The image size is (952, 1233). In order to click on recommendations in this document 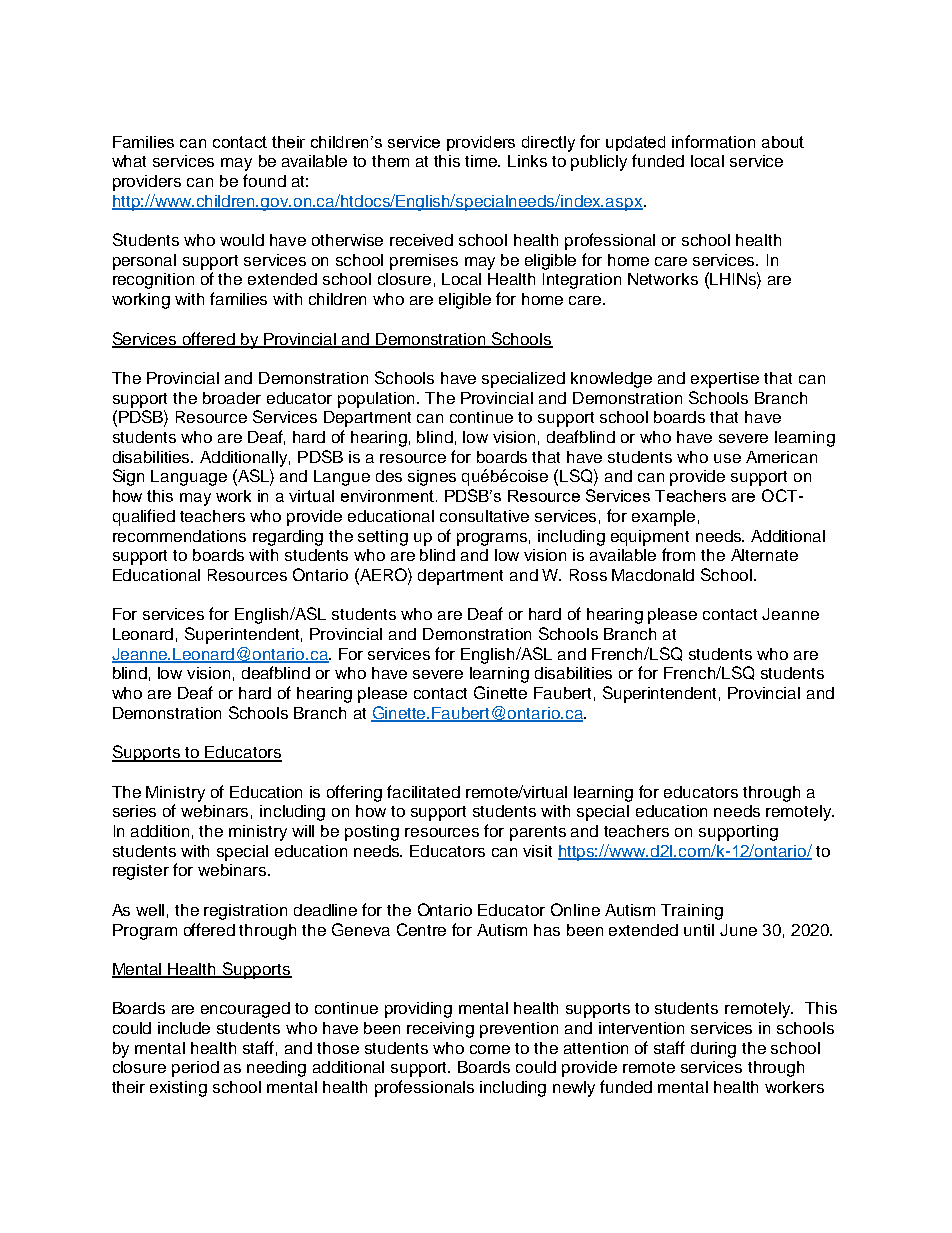, I will do `click(179, 536)`.
